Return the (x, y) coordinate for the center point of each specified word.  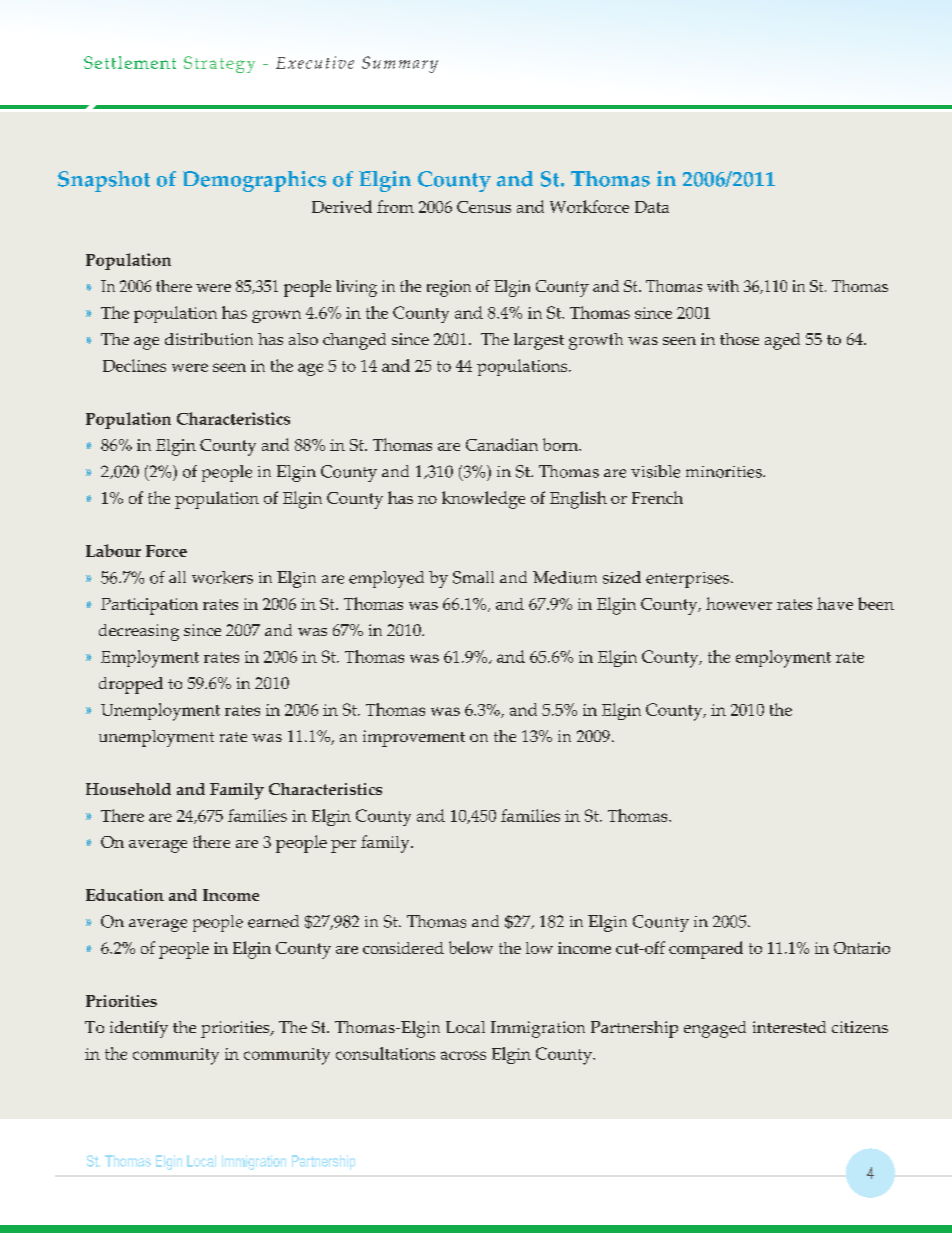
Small (473, 577)
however (739, 603)
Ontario (862, 948)
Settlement (130, 62)
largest (539, 341)
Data (652, 207)
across (463, 1055)
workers (222, 577)
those (739, 339)
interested (789, 1027)
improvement (414, 738)
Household (128, 789)
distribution (209, 339)
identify (139, 1029)
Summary (400, 64)
